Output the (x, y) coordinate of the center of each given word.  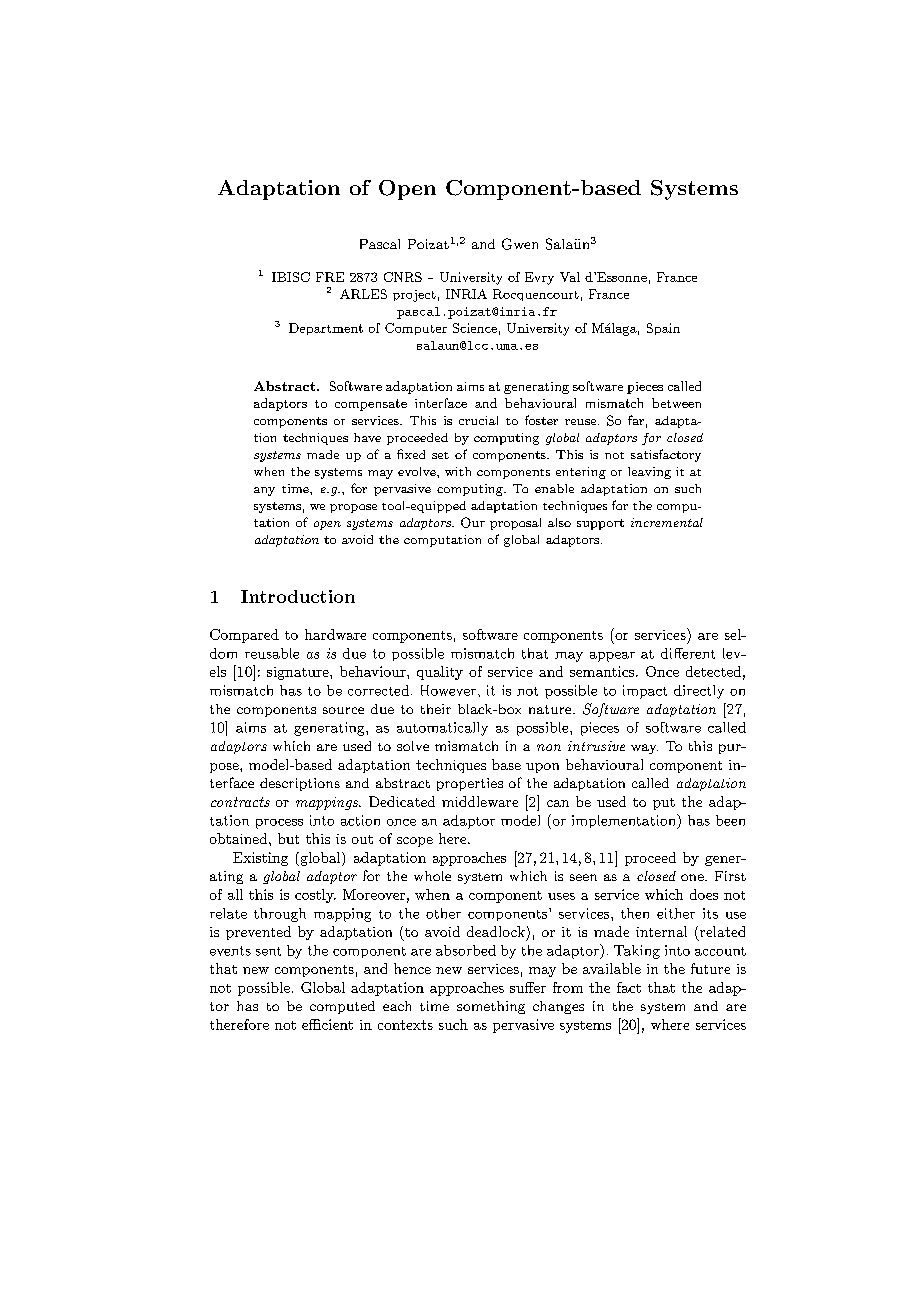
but (288, 838)
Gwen (520, 244)
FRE (330, 277)
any (264, 491)
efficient (327, 1024)
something (491, 1007)
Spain (663, 329)
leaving (649, 473)
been (730, 820)
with (458, 471)
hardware (335, 634)
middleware (480, 801)
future (710, 968)
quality (440, 673)
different (688, 653)
